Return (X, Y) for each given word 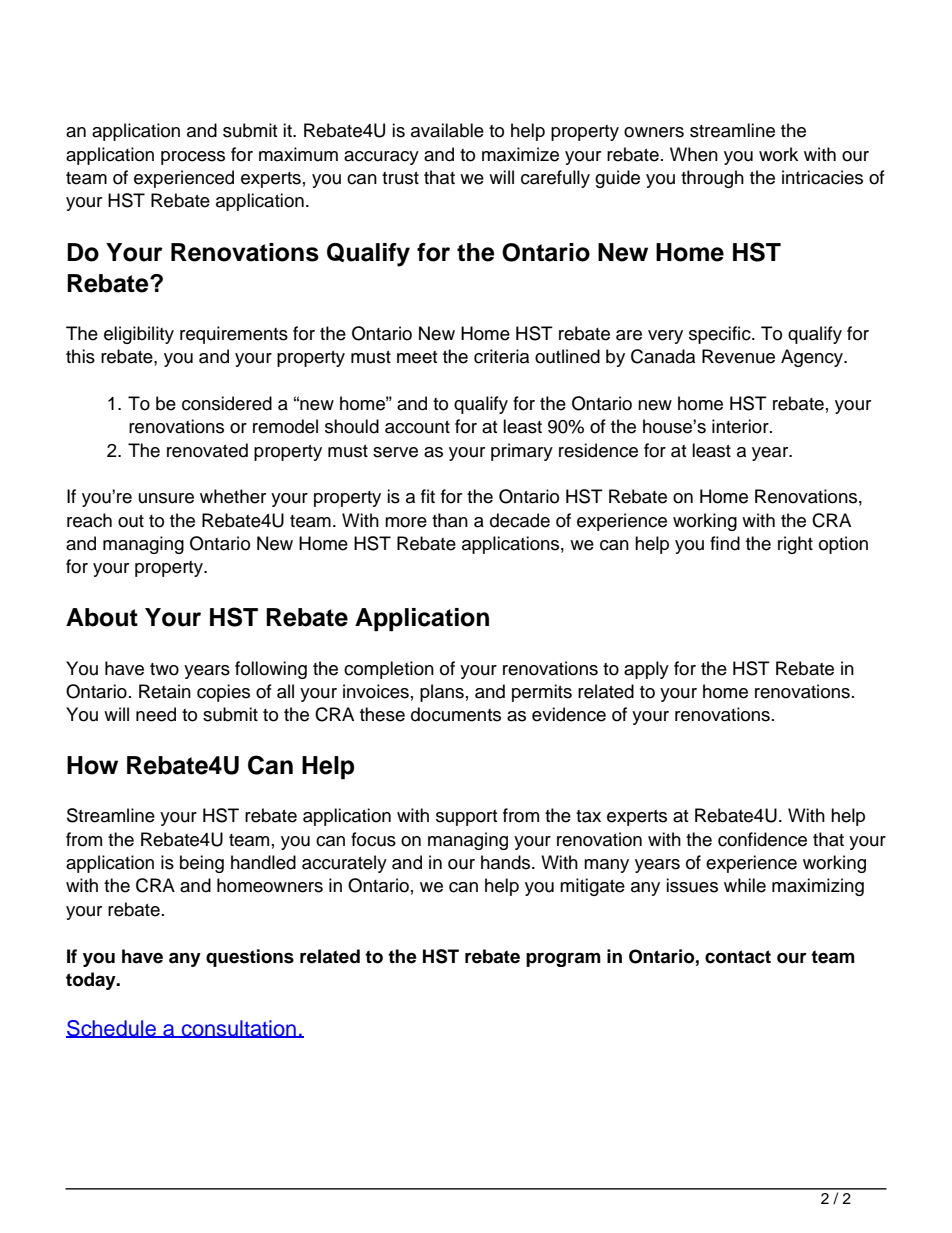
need (156, 714)
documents (456, 714)
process (193, 158)
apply (646, 670)
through (712, 179)
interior (741, 426)
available (447, 130)
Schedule (112, 1029)
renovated (207, 450)
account (417, 427)
